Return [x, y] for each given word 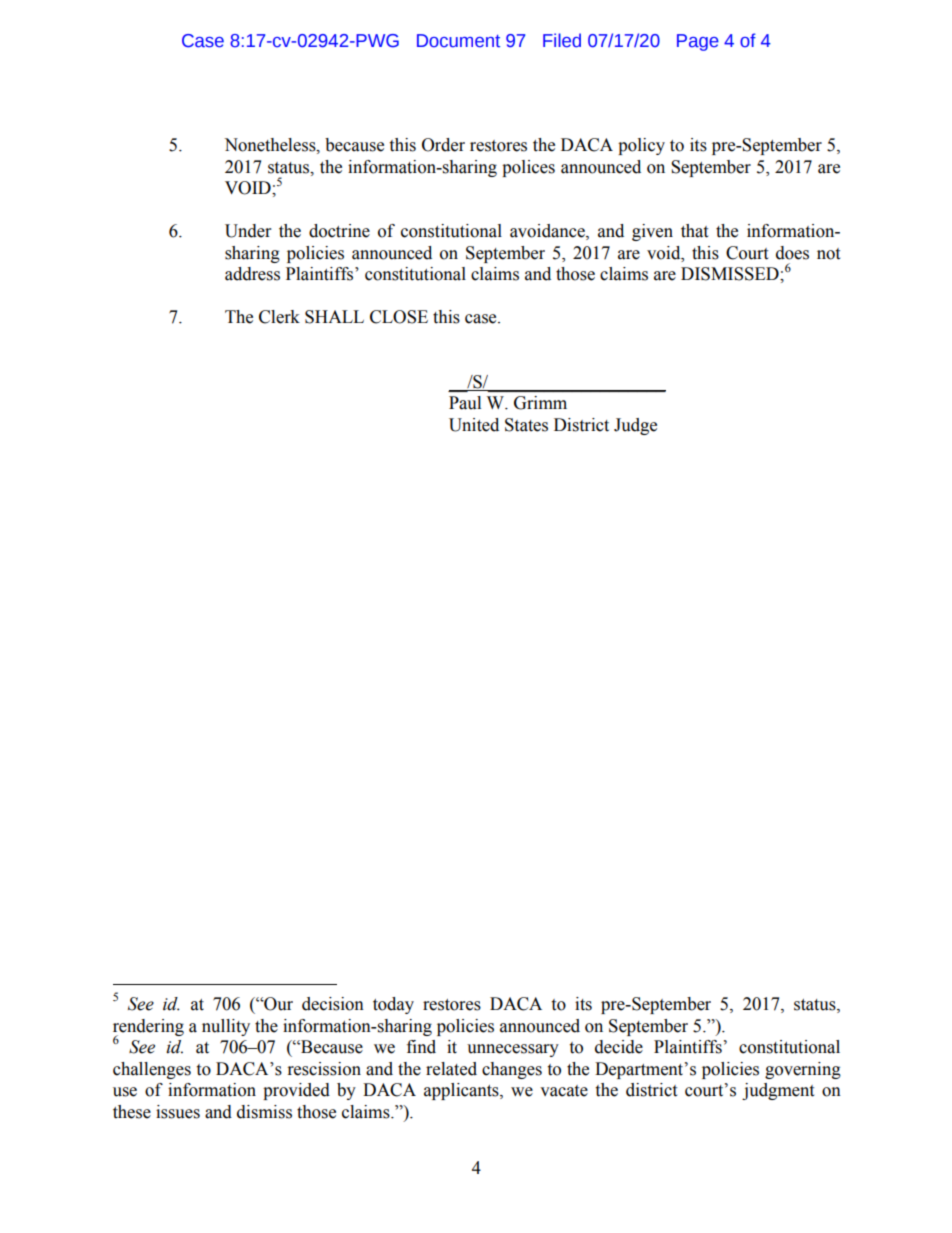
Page [698, 42]
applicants [462, 1091]
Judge [635, 426]
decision [333, 1004]
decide [619, 1047]
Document [458, 41]
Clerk [279, 317]
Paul [465, 403]
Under [248, 231]
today [393, 1005]
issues [178, 1112]
